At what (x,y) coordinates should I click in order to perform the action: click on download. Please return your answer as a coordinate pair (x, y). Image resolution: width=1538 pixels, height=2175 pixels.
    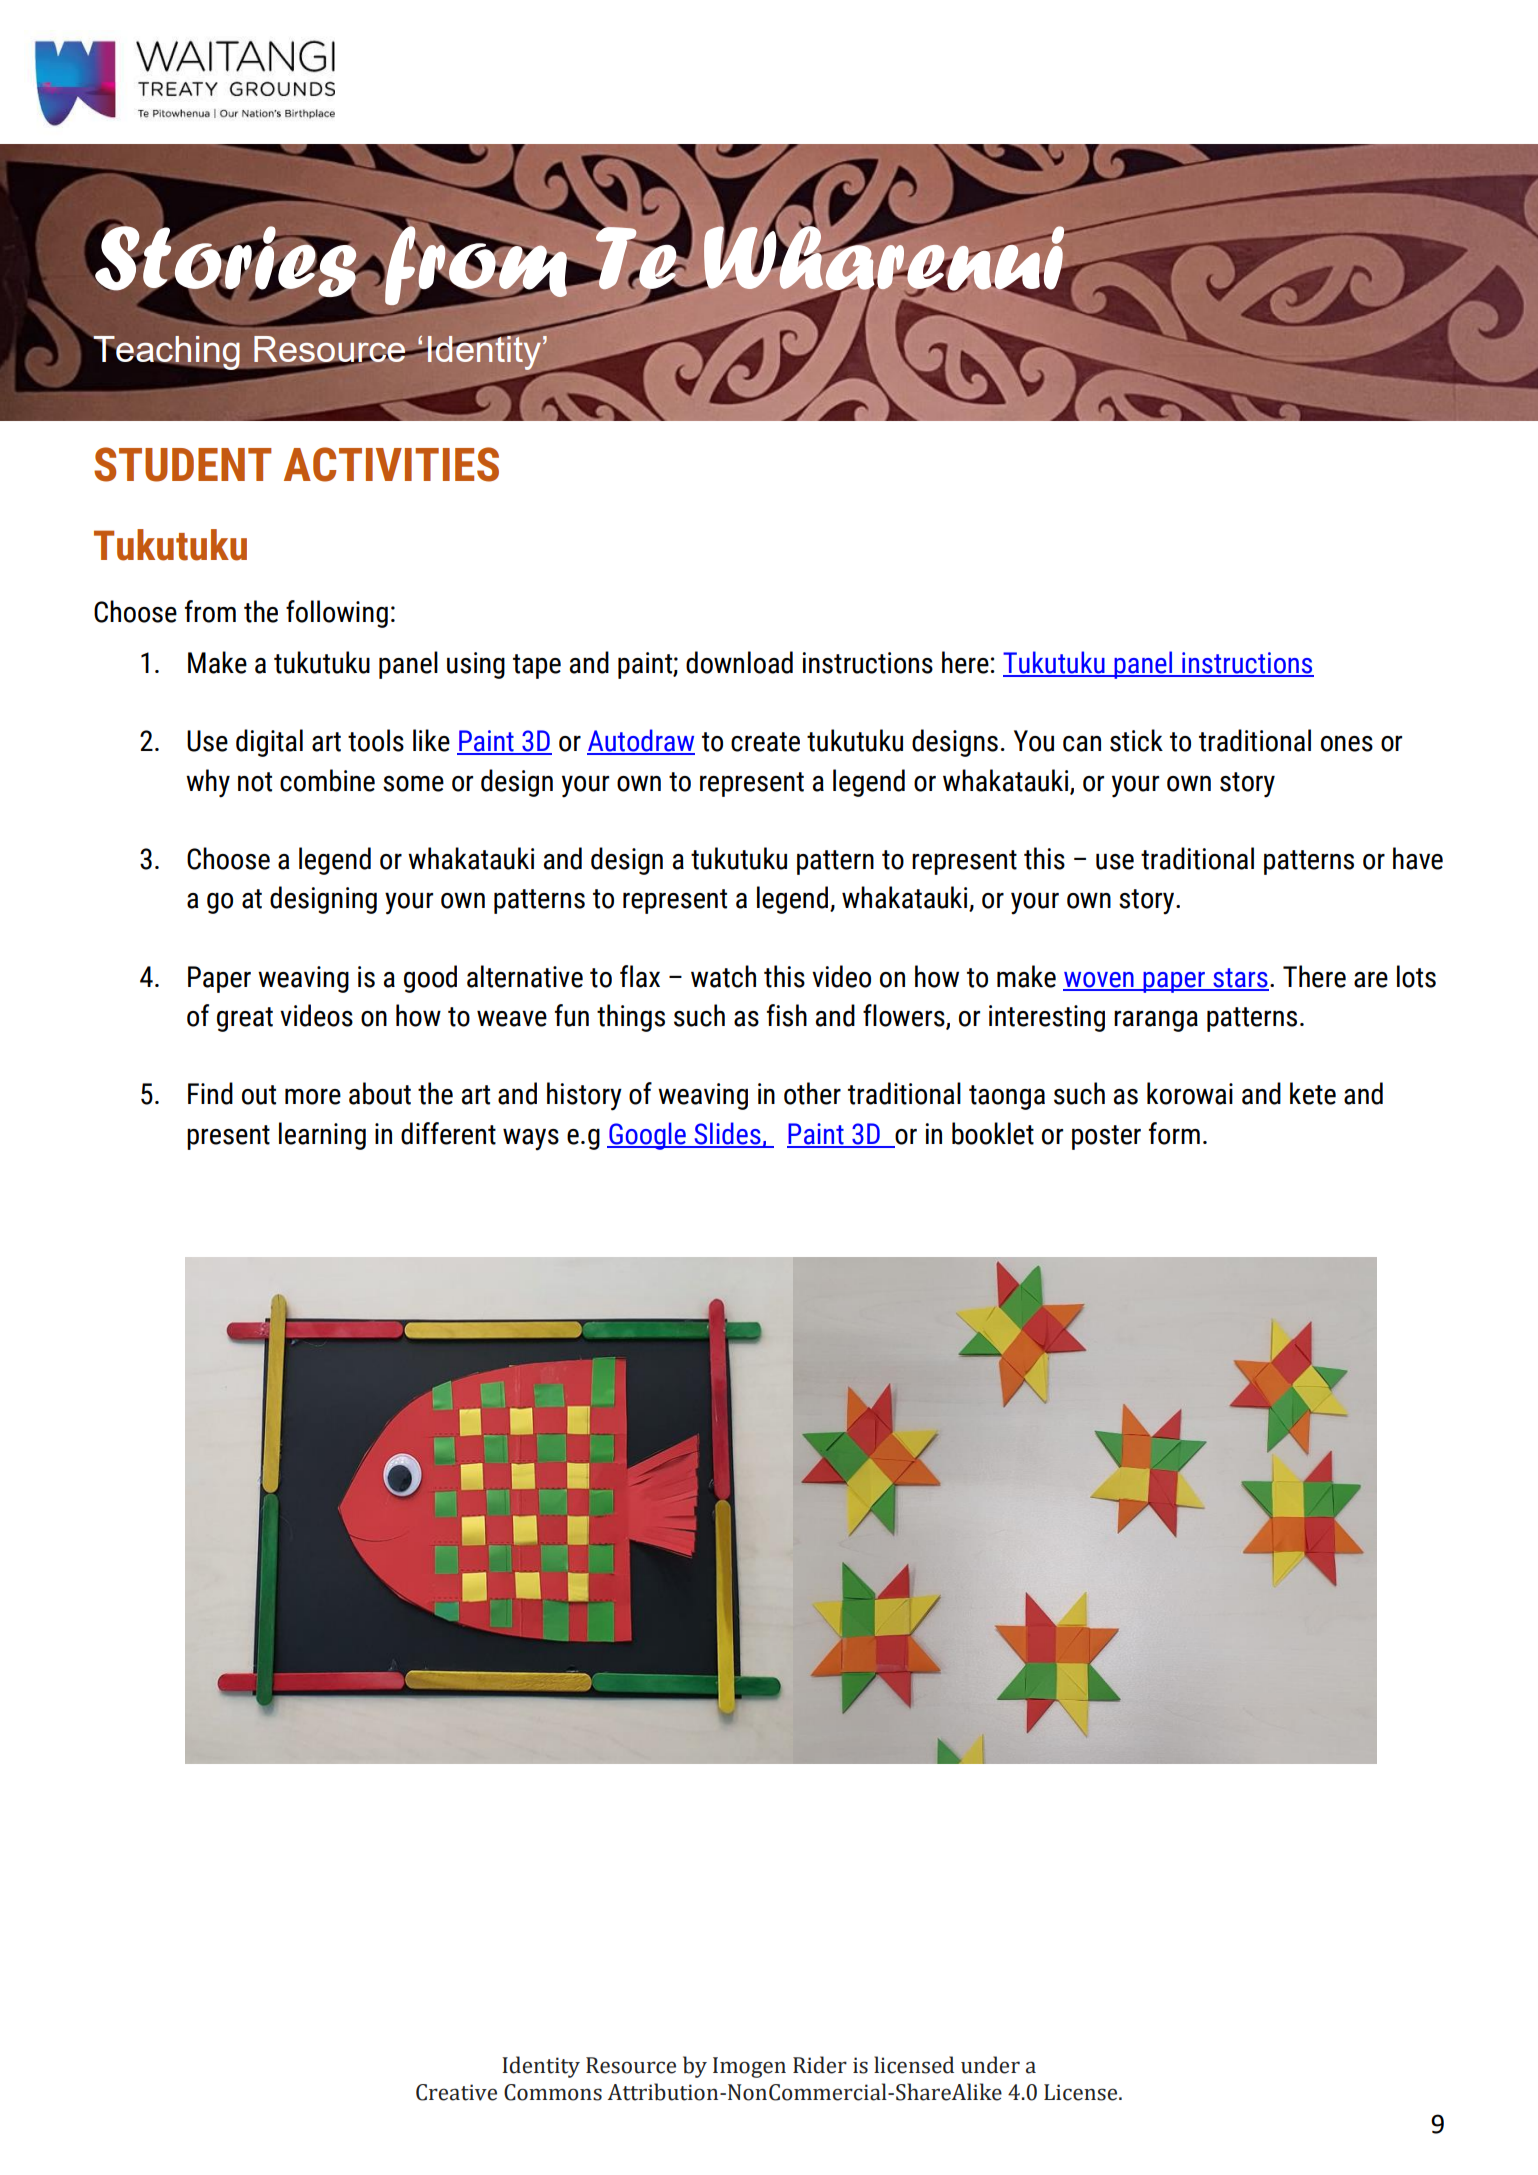
    Looking at the image, I should click on (739, 662).
